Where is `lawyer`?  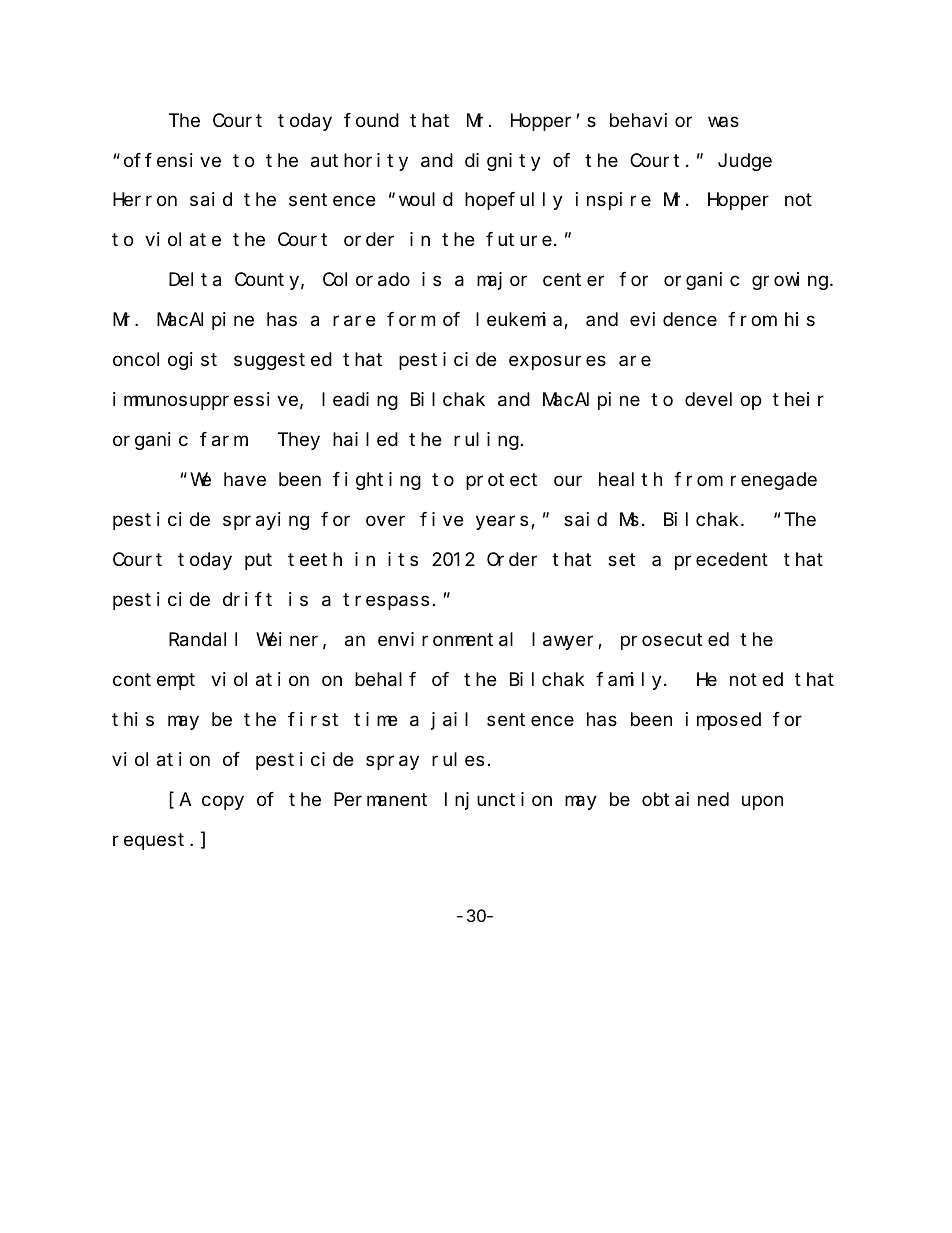
lawyer is located at coordinates (565, 641).
